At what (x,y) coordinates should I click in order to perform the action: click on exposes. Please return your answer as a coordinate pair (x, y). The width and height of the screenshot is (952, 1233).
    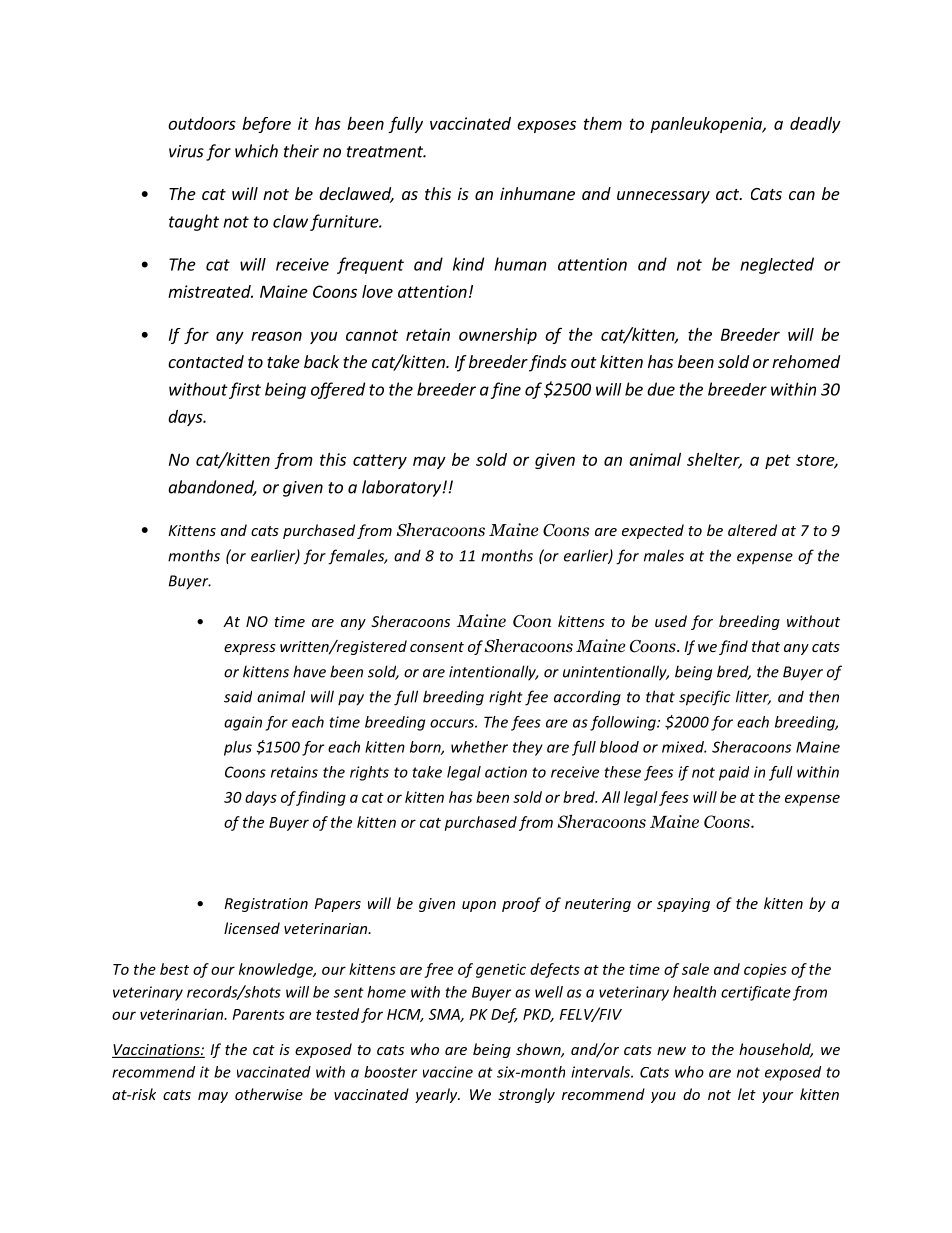
    Looking at the image, I should click on (546, 126).
